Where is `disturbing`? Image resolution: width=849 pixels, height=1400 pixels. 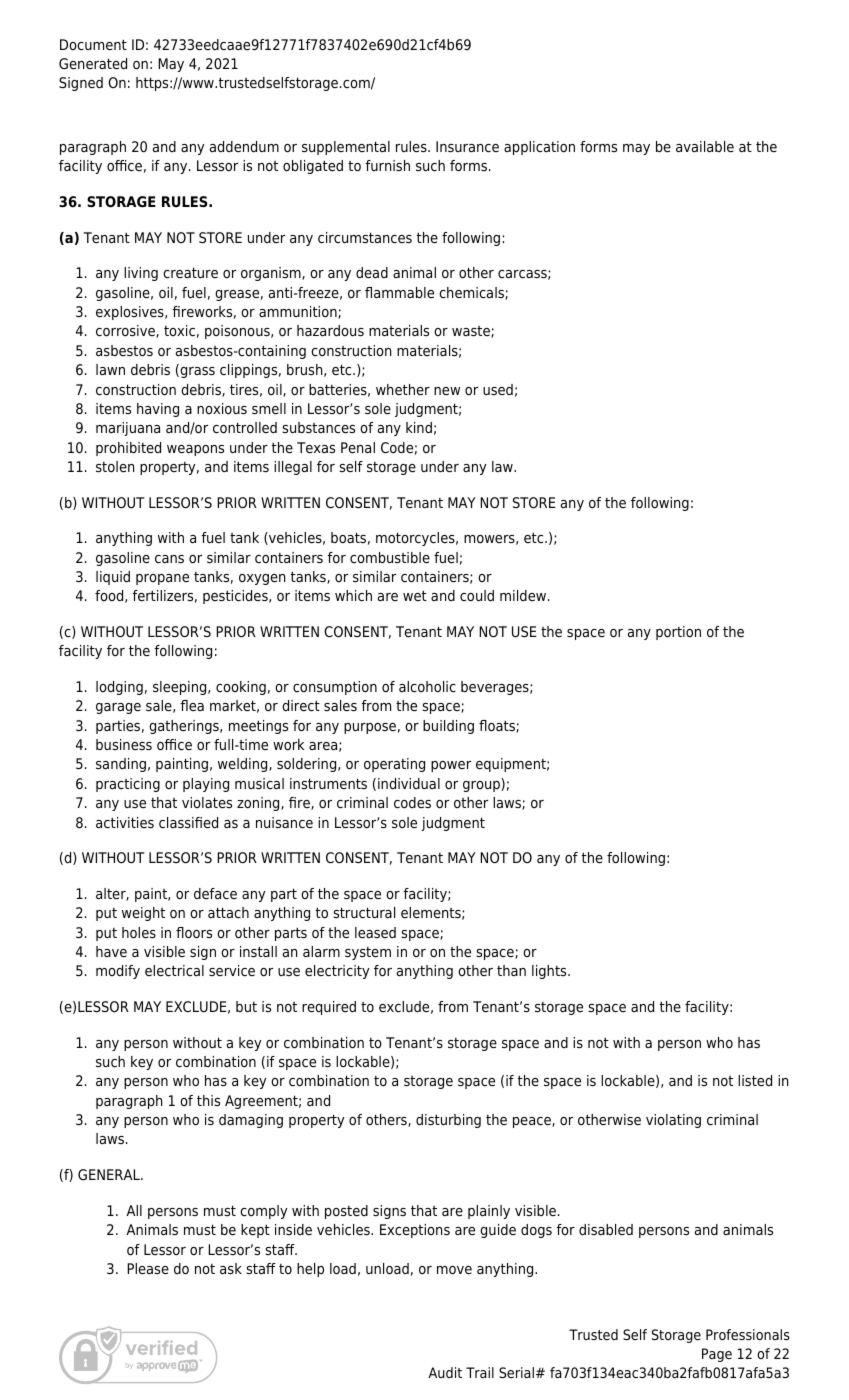 disturbing is located at coordinates (448, 1121).
